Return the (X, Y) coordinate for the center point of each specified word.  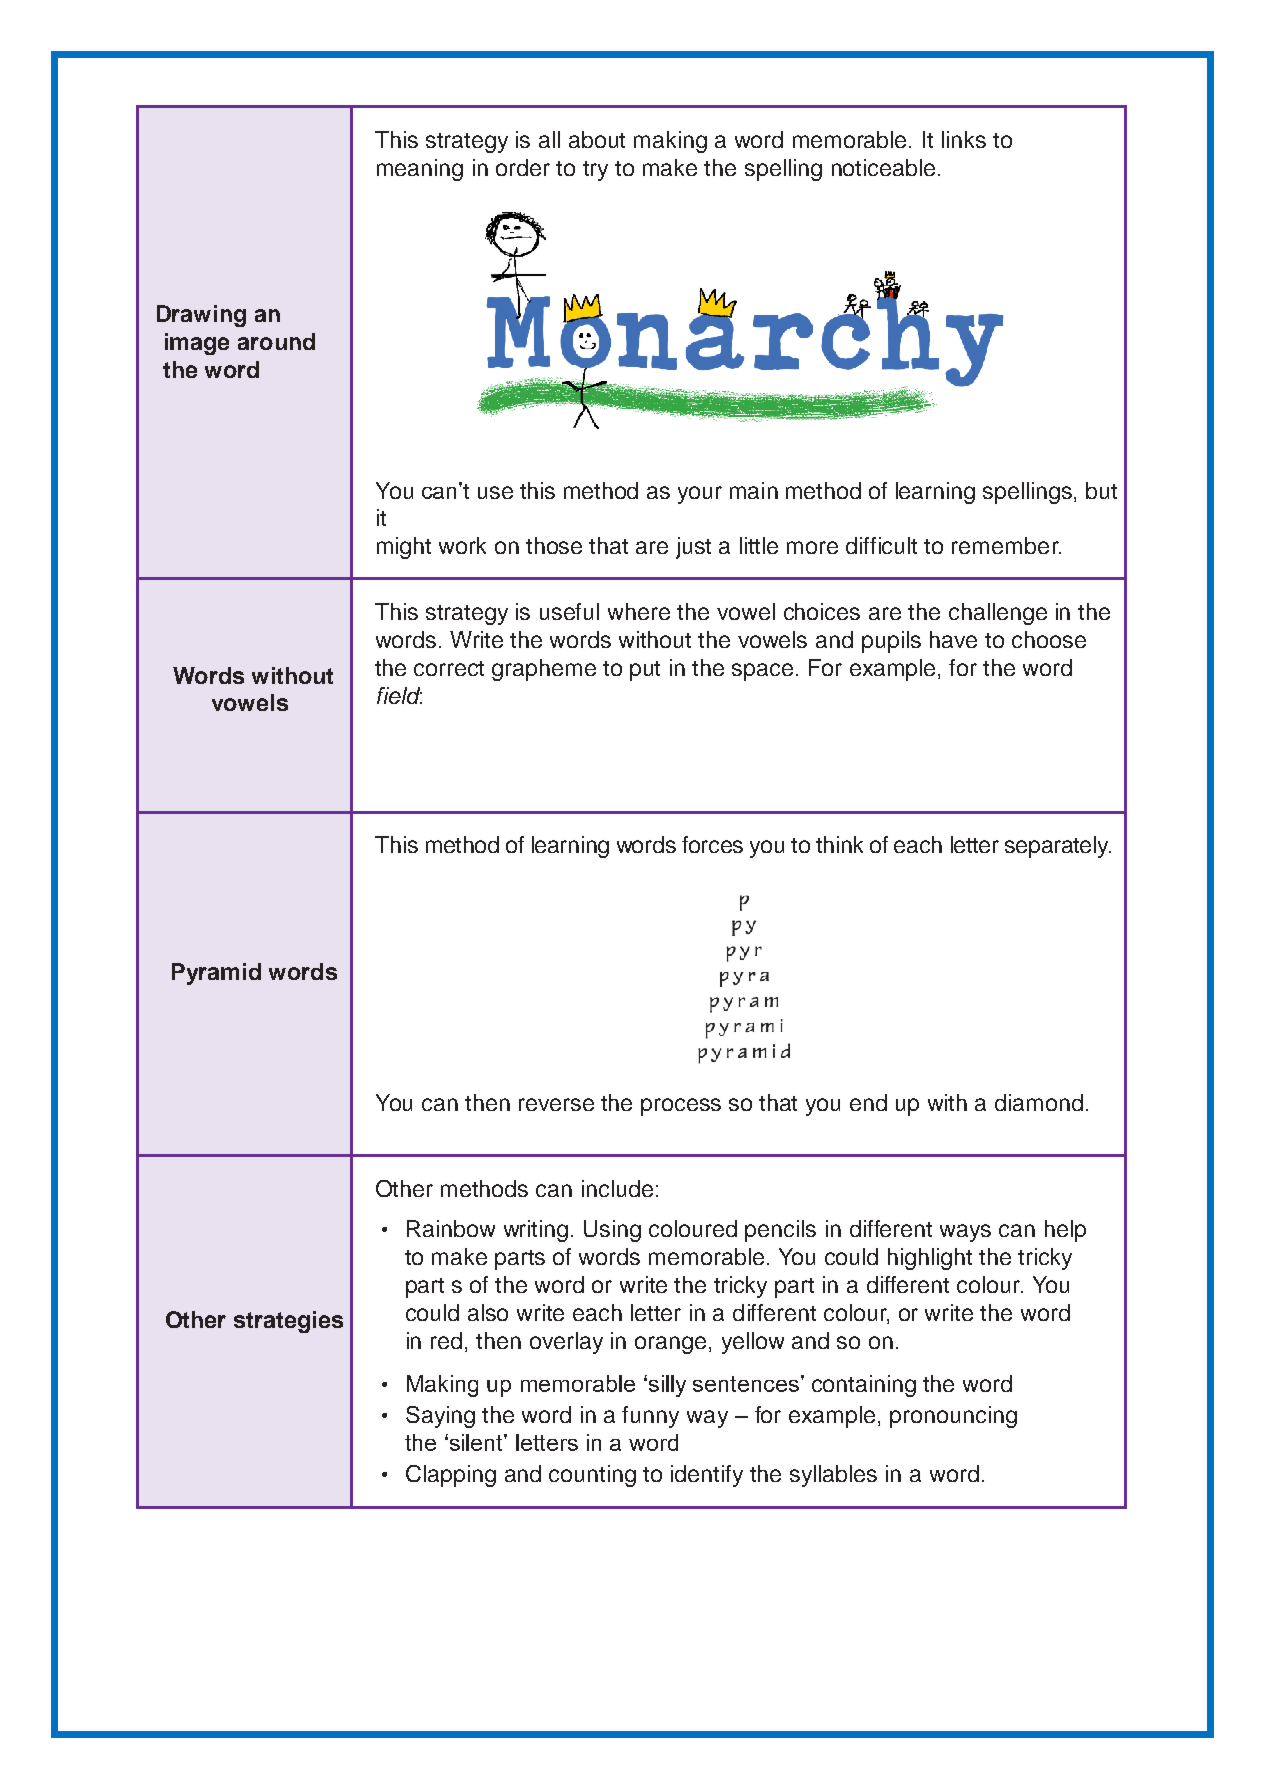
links (964, 139)
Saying (440, 1417)
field (399, 695)
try (595, 171)
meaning (420, 170)
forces (712, 844)
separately (1058, 847)
